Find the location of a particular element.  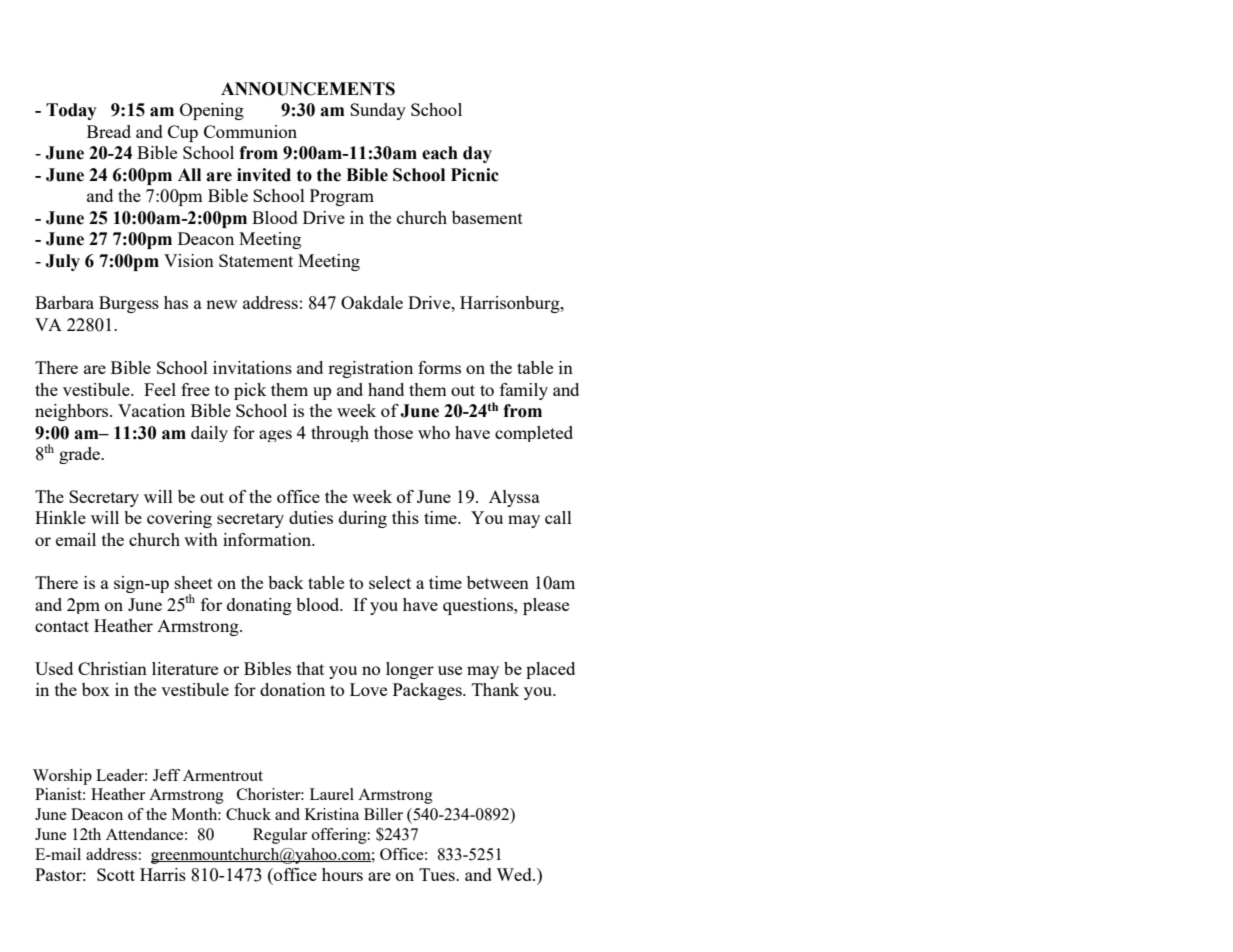

that is located at coordinates (310, 668).
